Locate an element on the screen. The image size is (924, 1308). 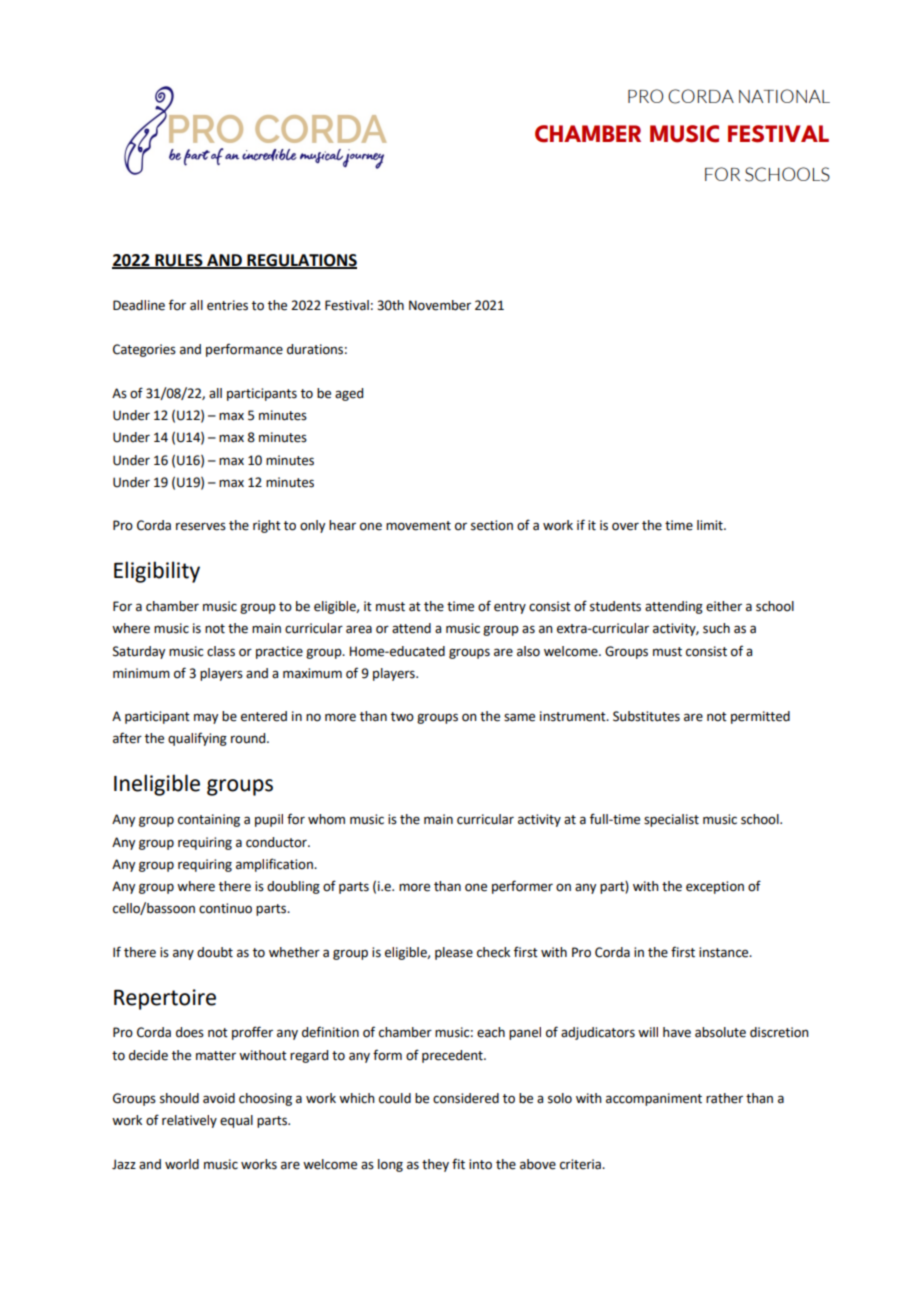
NATIONAL is located at coordinates (784, 96).
